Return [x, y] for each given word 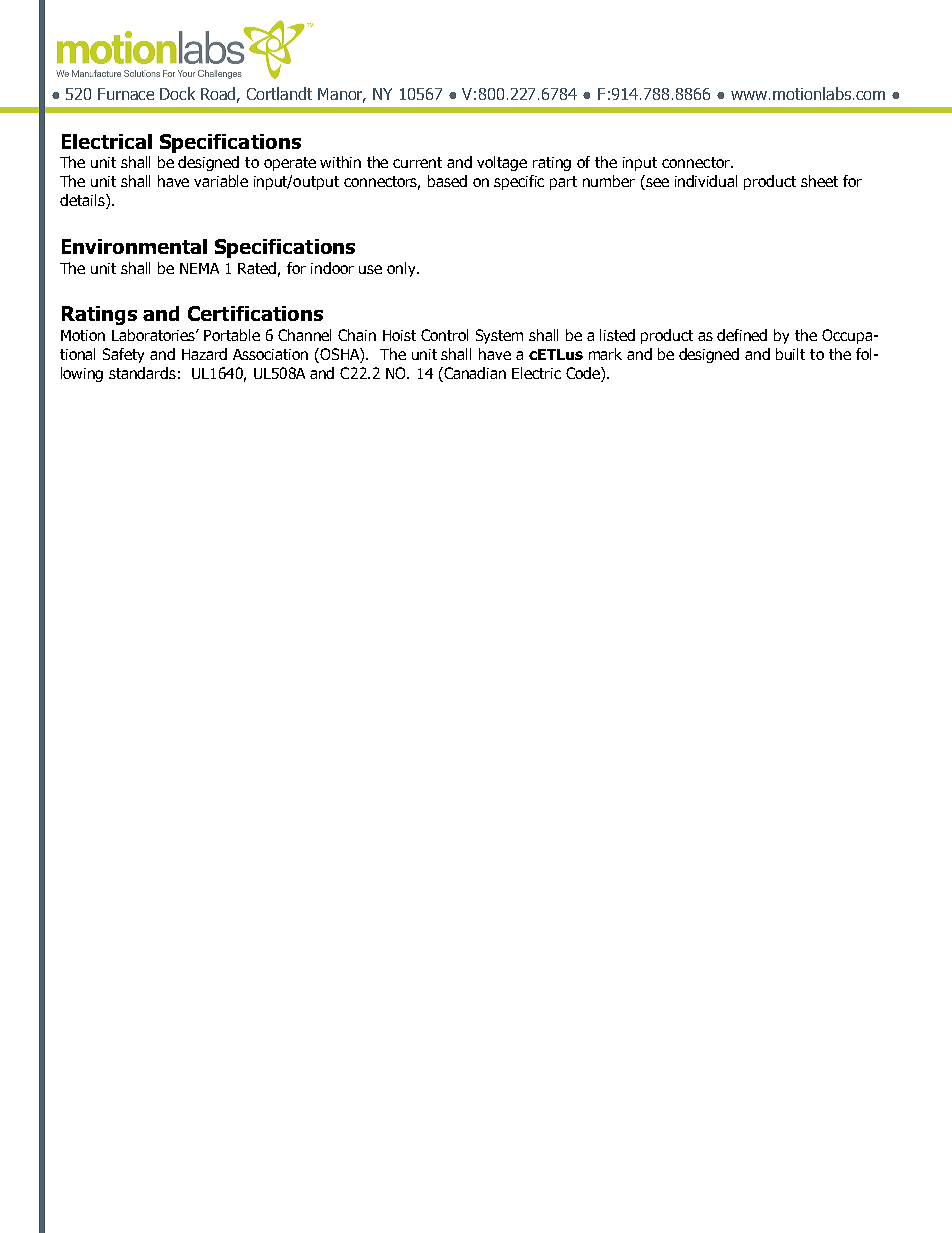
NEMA [199, 268]
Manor [342, 95]
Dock [177, 93]
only [403, 269]
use [370, 269]
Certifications [255, 313]
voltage [502, 163]
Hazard [204, 354]
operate [290, 164]
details [83, 201]
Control [444, 335]
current [417, 162]
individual [706, 181]
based [447, 181]
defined [742, 335]
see [656, 184]
